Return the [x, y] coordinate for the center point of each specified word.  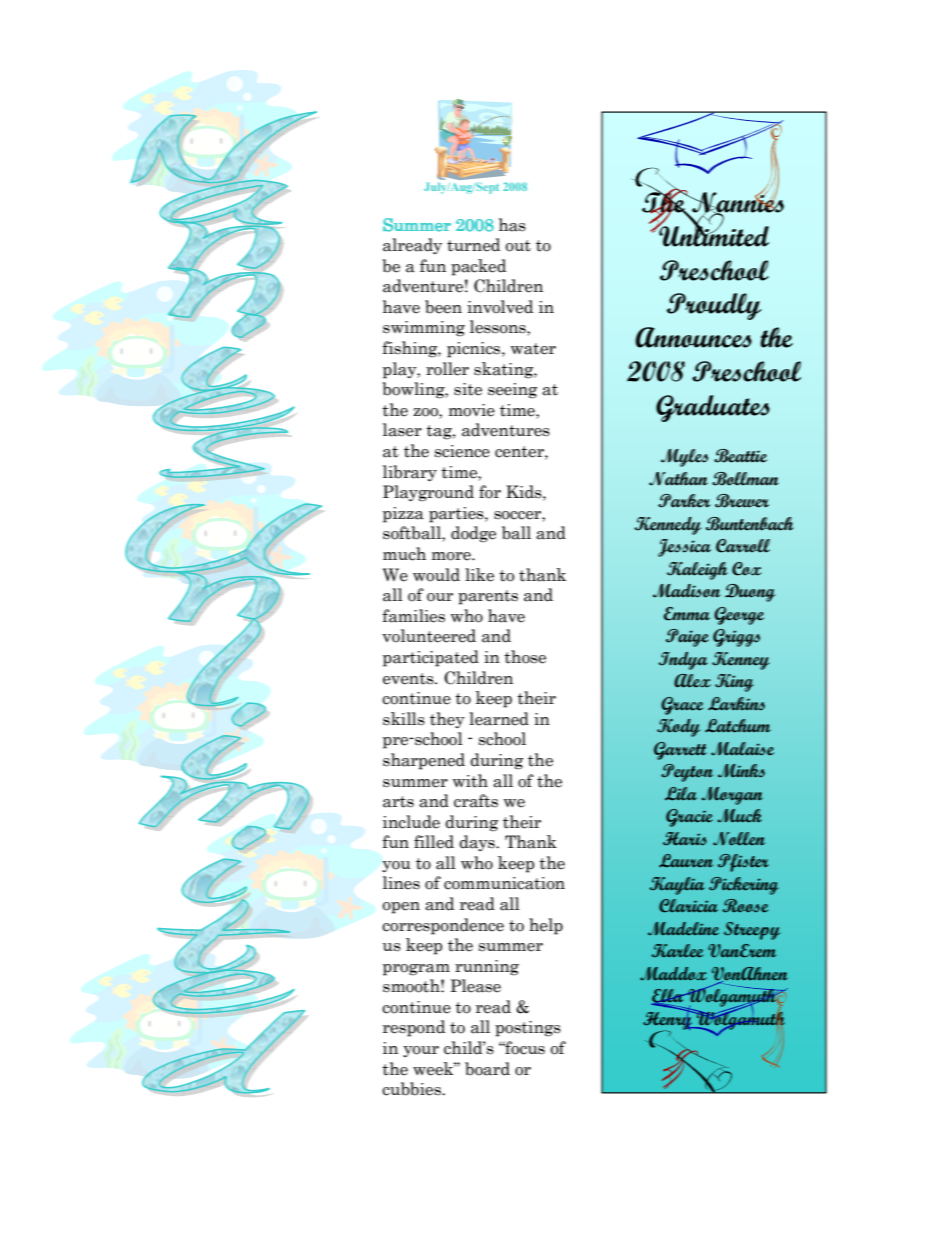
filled [434, 842]
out [518, 246]
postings [528, 1029]
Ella [668, 997]
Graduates [713, 408]
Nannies [737, 202]
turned [473, 245]
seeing [512, 391]
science [462, 451]
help [546, 926]
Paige [687, 638]
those [525, 657]
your [421, 1051]
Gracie [689, 818]
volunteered [429, 636]
